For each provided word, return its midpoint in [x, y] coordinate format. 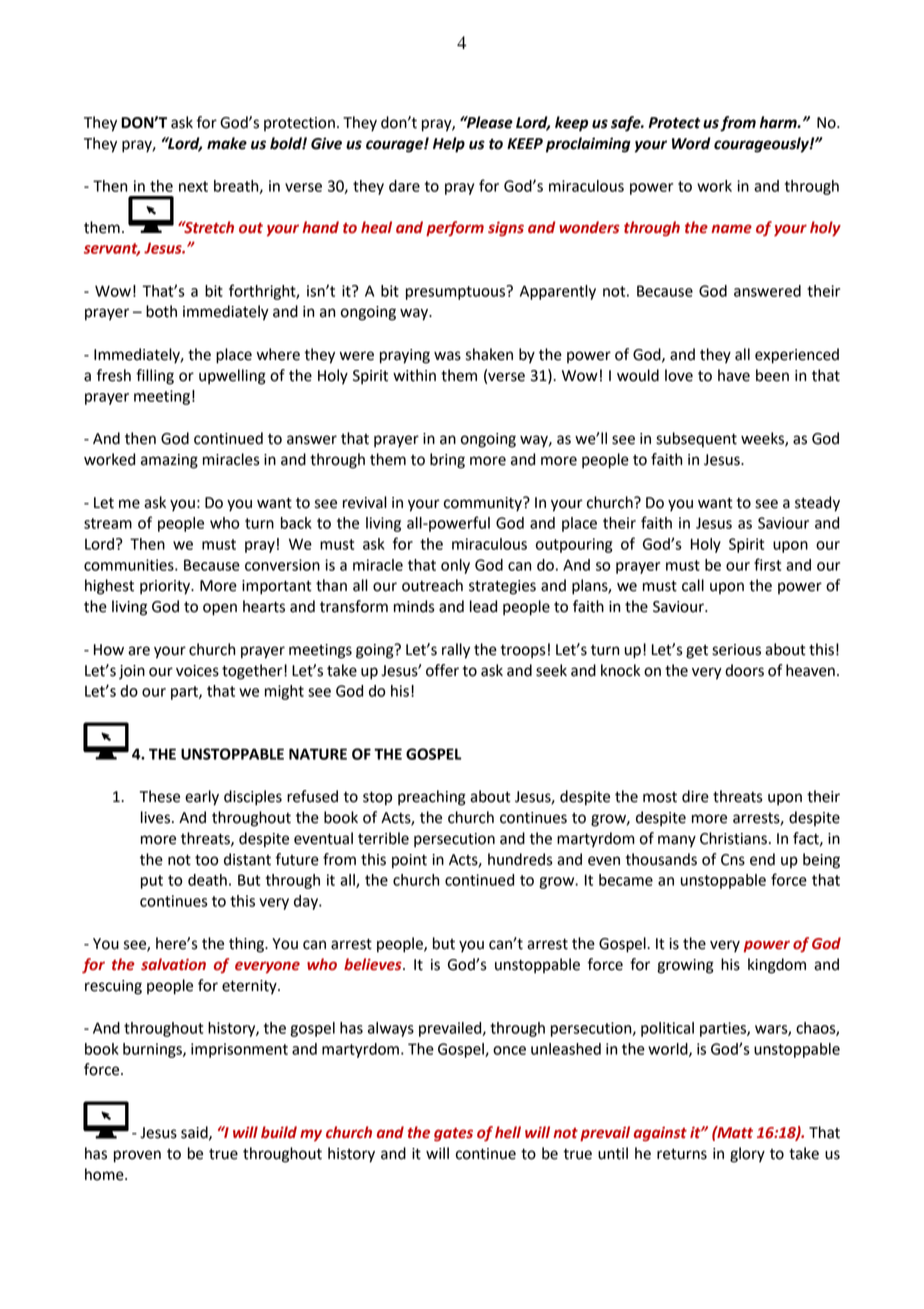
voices [197, 671]
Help [449, 145]
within [414, 375]
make [227, 143]
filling [155, 377]
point [409, 861]
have [734, 375]
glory [747, 1155]
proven [137, 1156]
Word [691, 143]
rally [456, 651]
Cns [733, 860]
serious [736, 650]
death [207, 880]
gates [453, 1134]
